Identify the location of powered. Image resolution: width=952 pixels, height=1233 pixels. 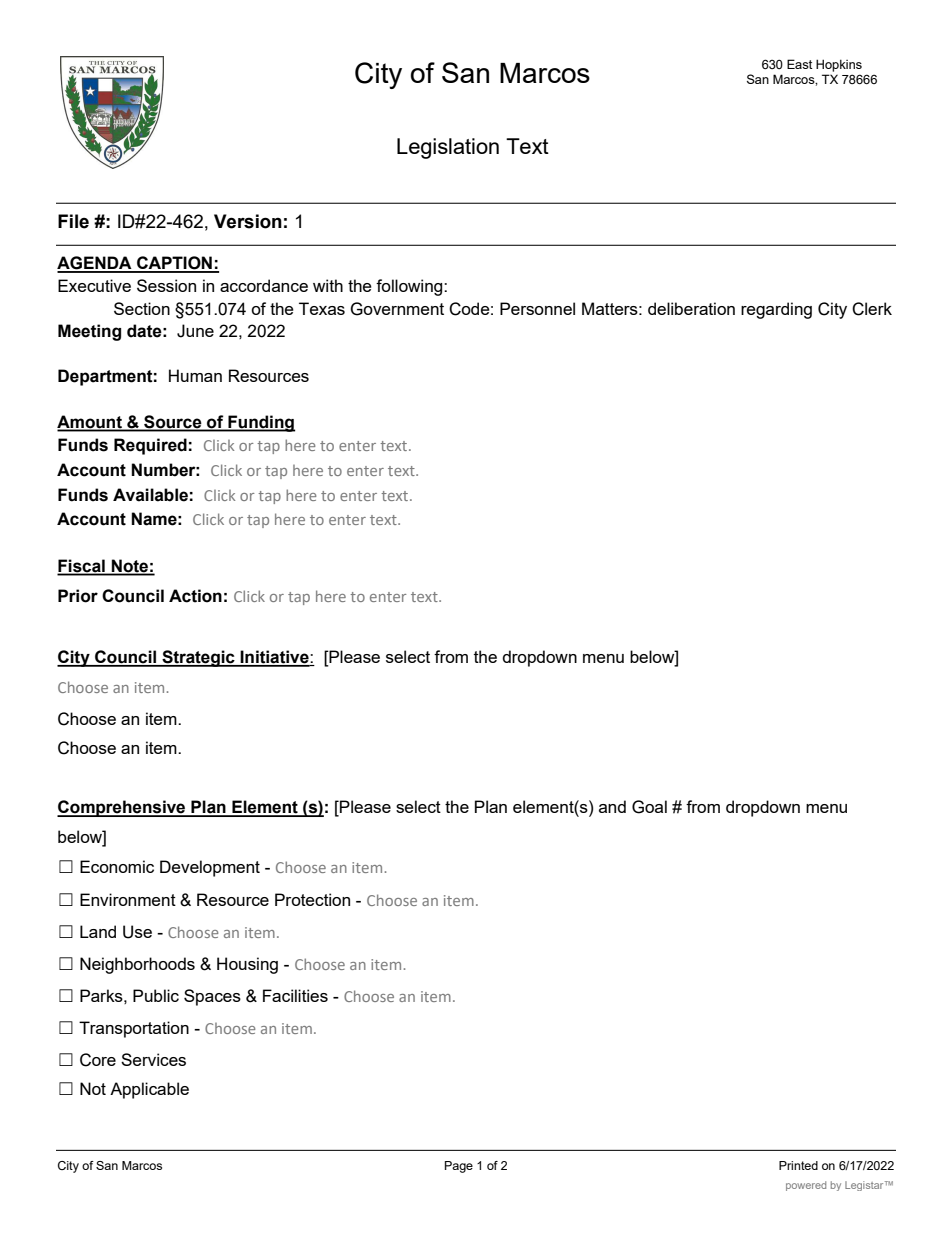
(806, 1186).
